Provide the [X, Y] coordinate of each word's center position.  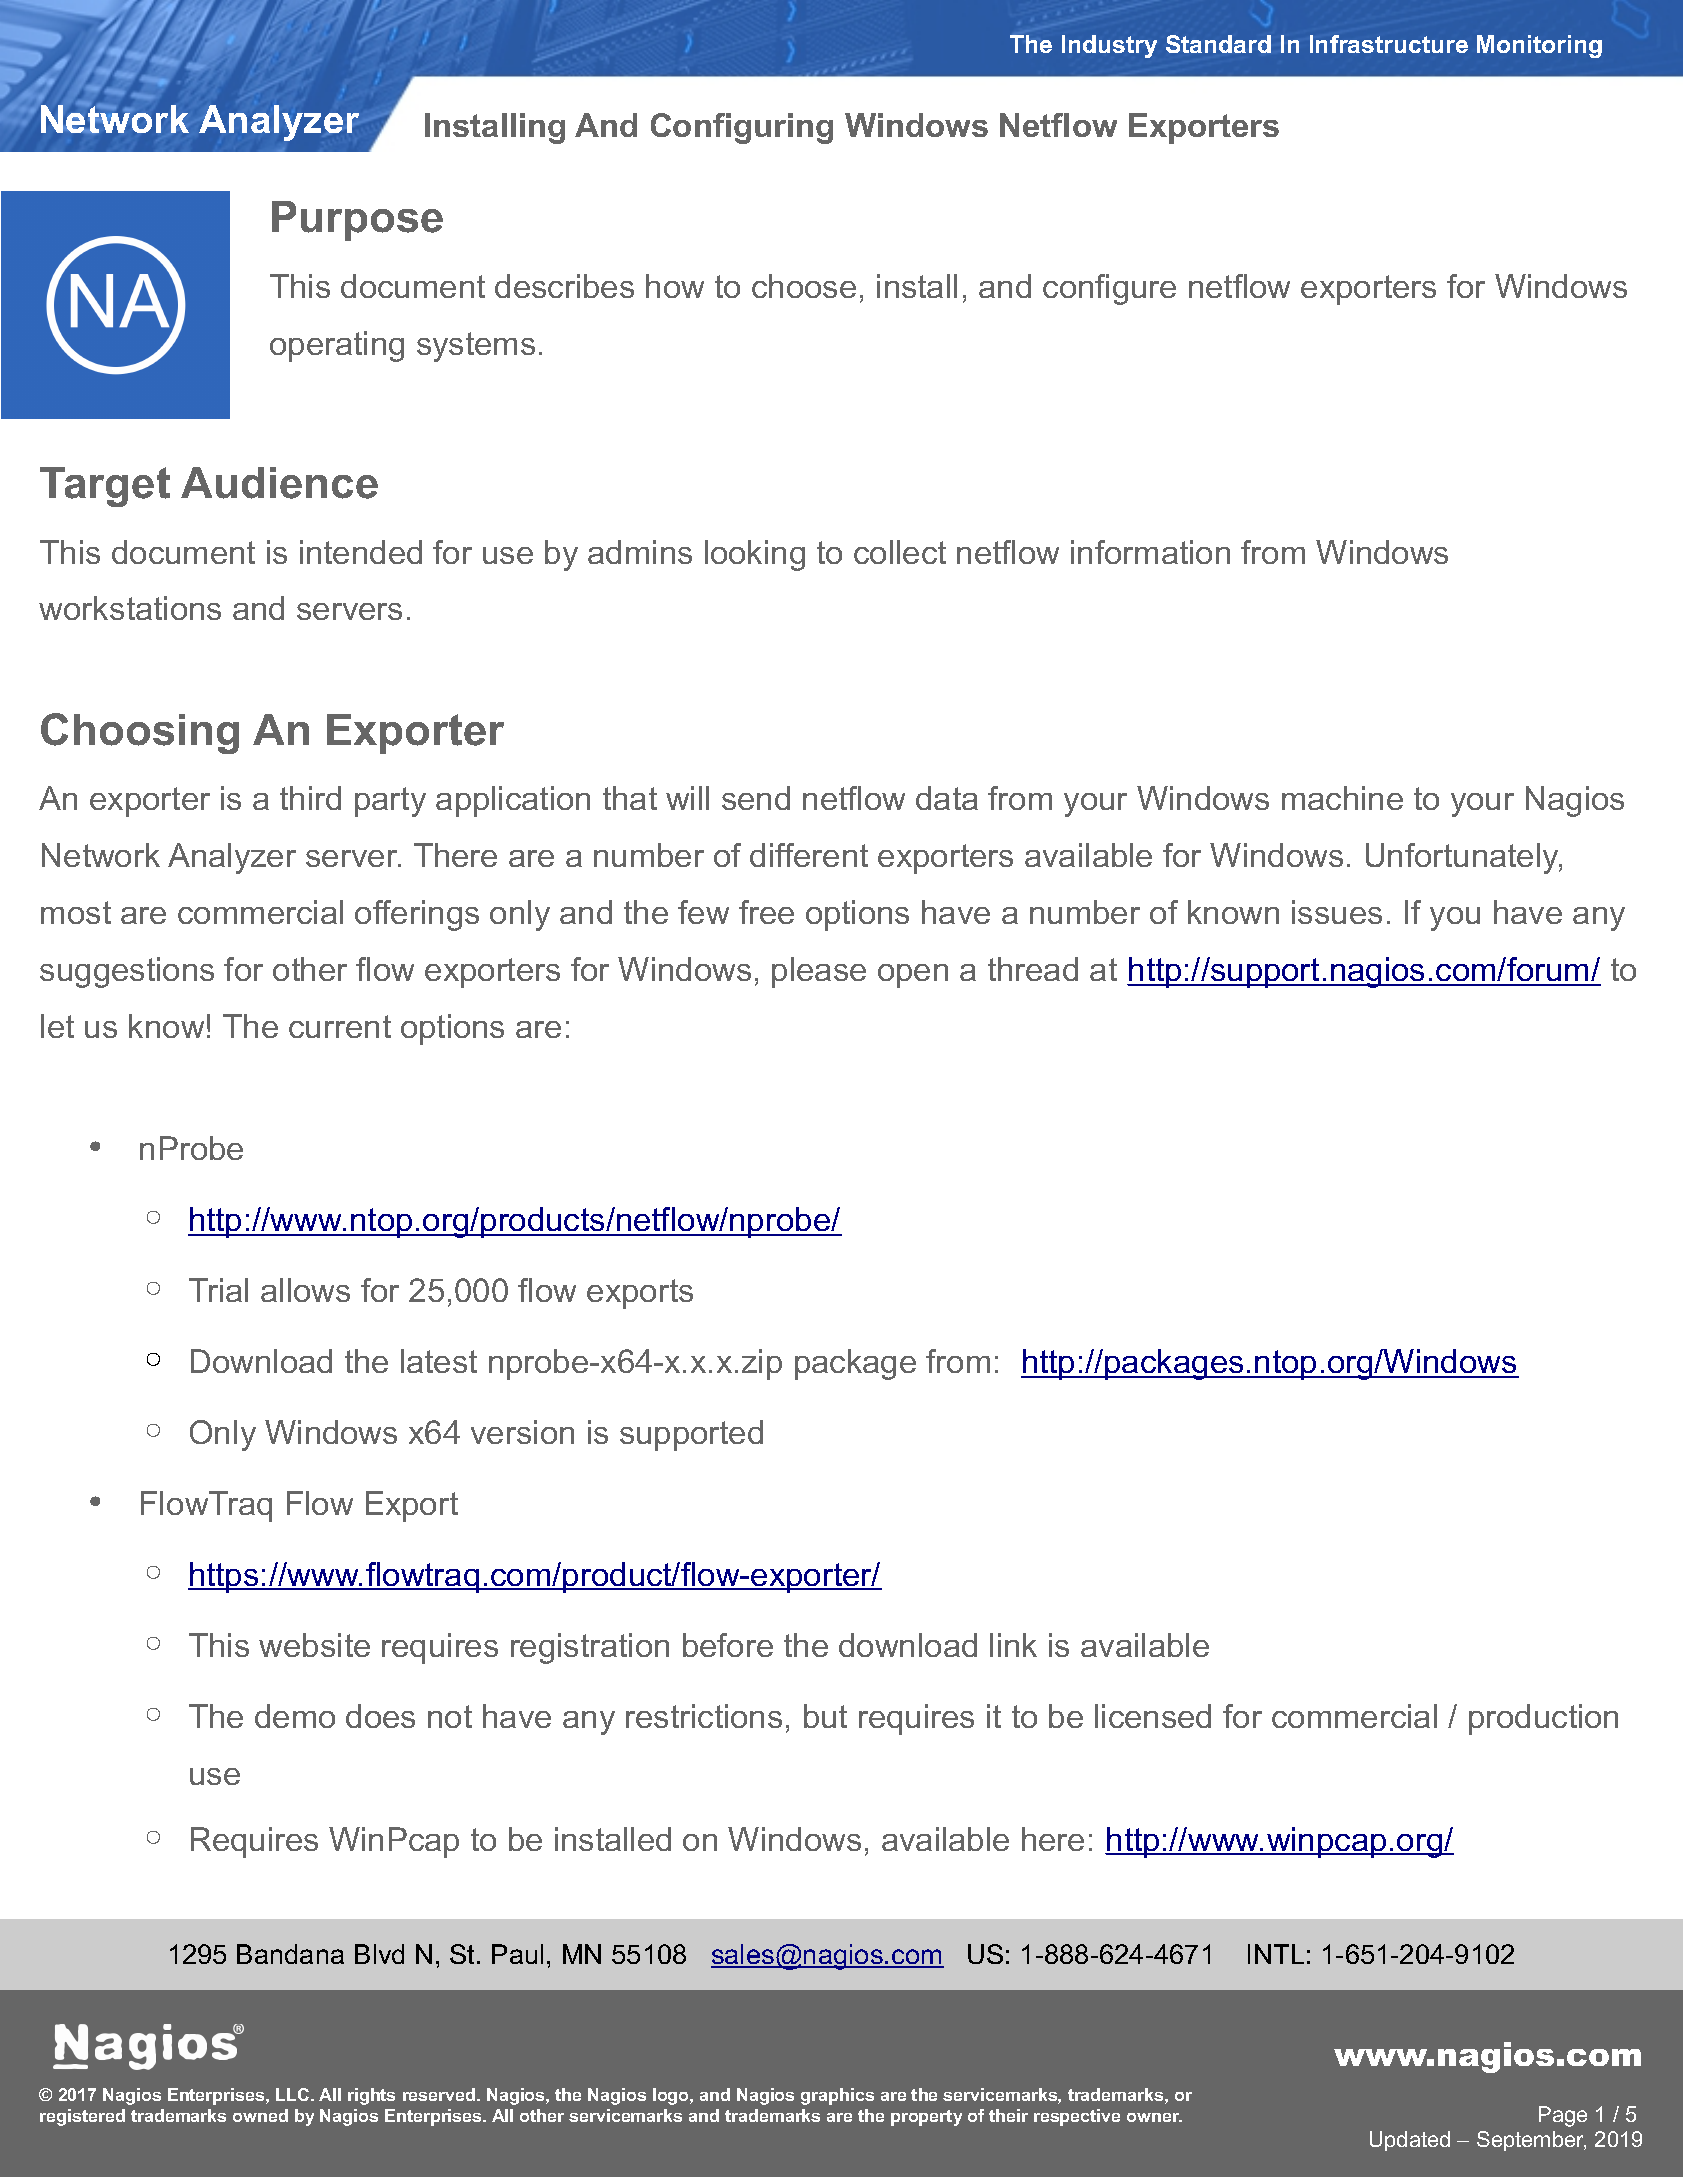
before [728, 1645]
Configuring [742, 128]
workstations [130, 608]
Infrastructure [1389, 44]
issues [1337, 912]
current [340, 1026]
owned [260, 2115]
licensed [1153, 1716]
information [1150, 552]
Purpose [357, 221]
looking [755, 555]
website [314, 1645]
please [819, 972]
